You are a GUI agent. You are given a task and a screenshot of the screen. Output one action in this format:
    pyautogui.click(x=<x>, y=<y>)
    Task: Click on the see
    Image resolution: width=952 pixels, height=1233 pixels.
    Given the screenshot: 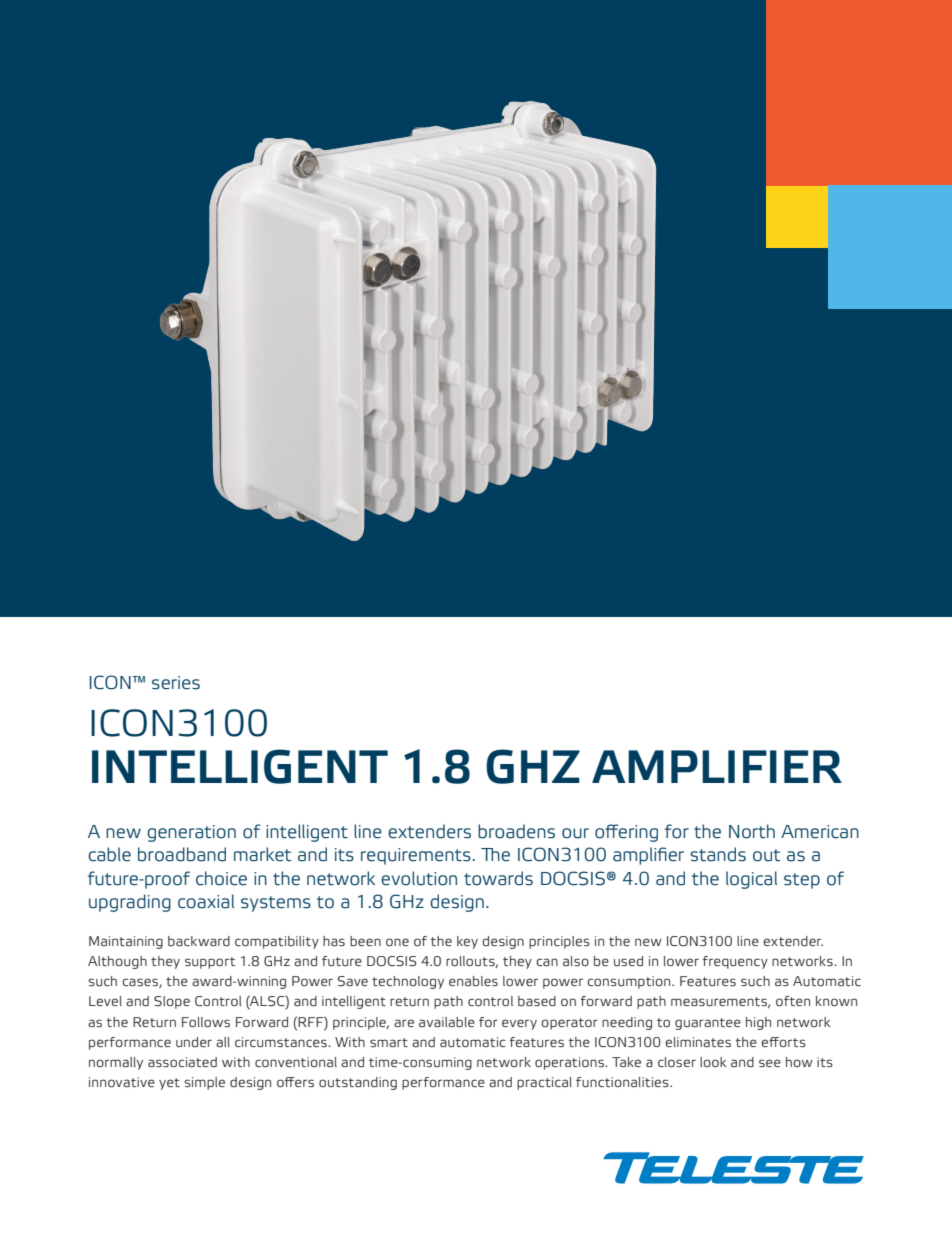 What is the action you would take?
    pyautogui.click(x=770, y=1063)
